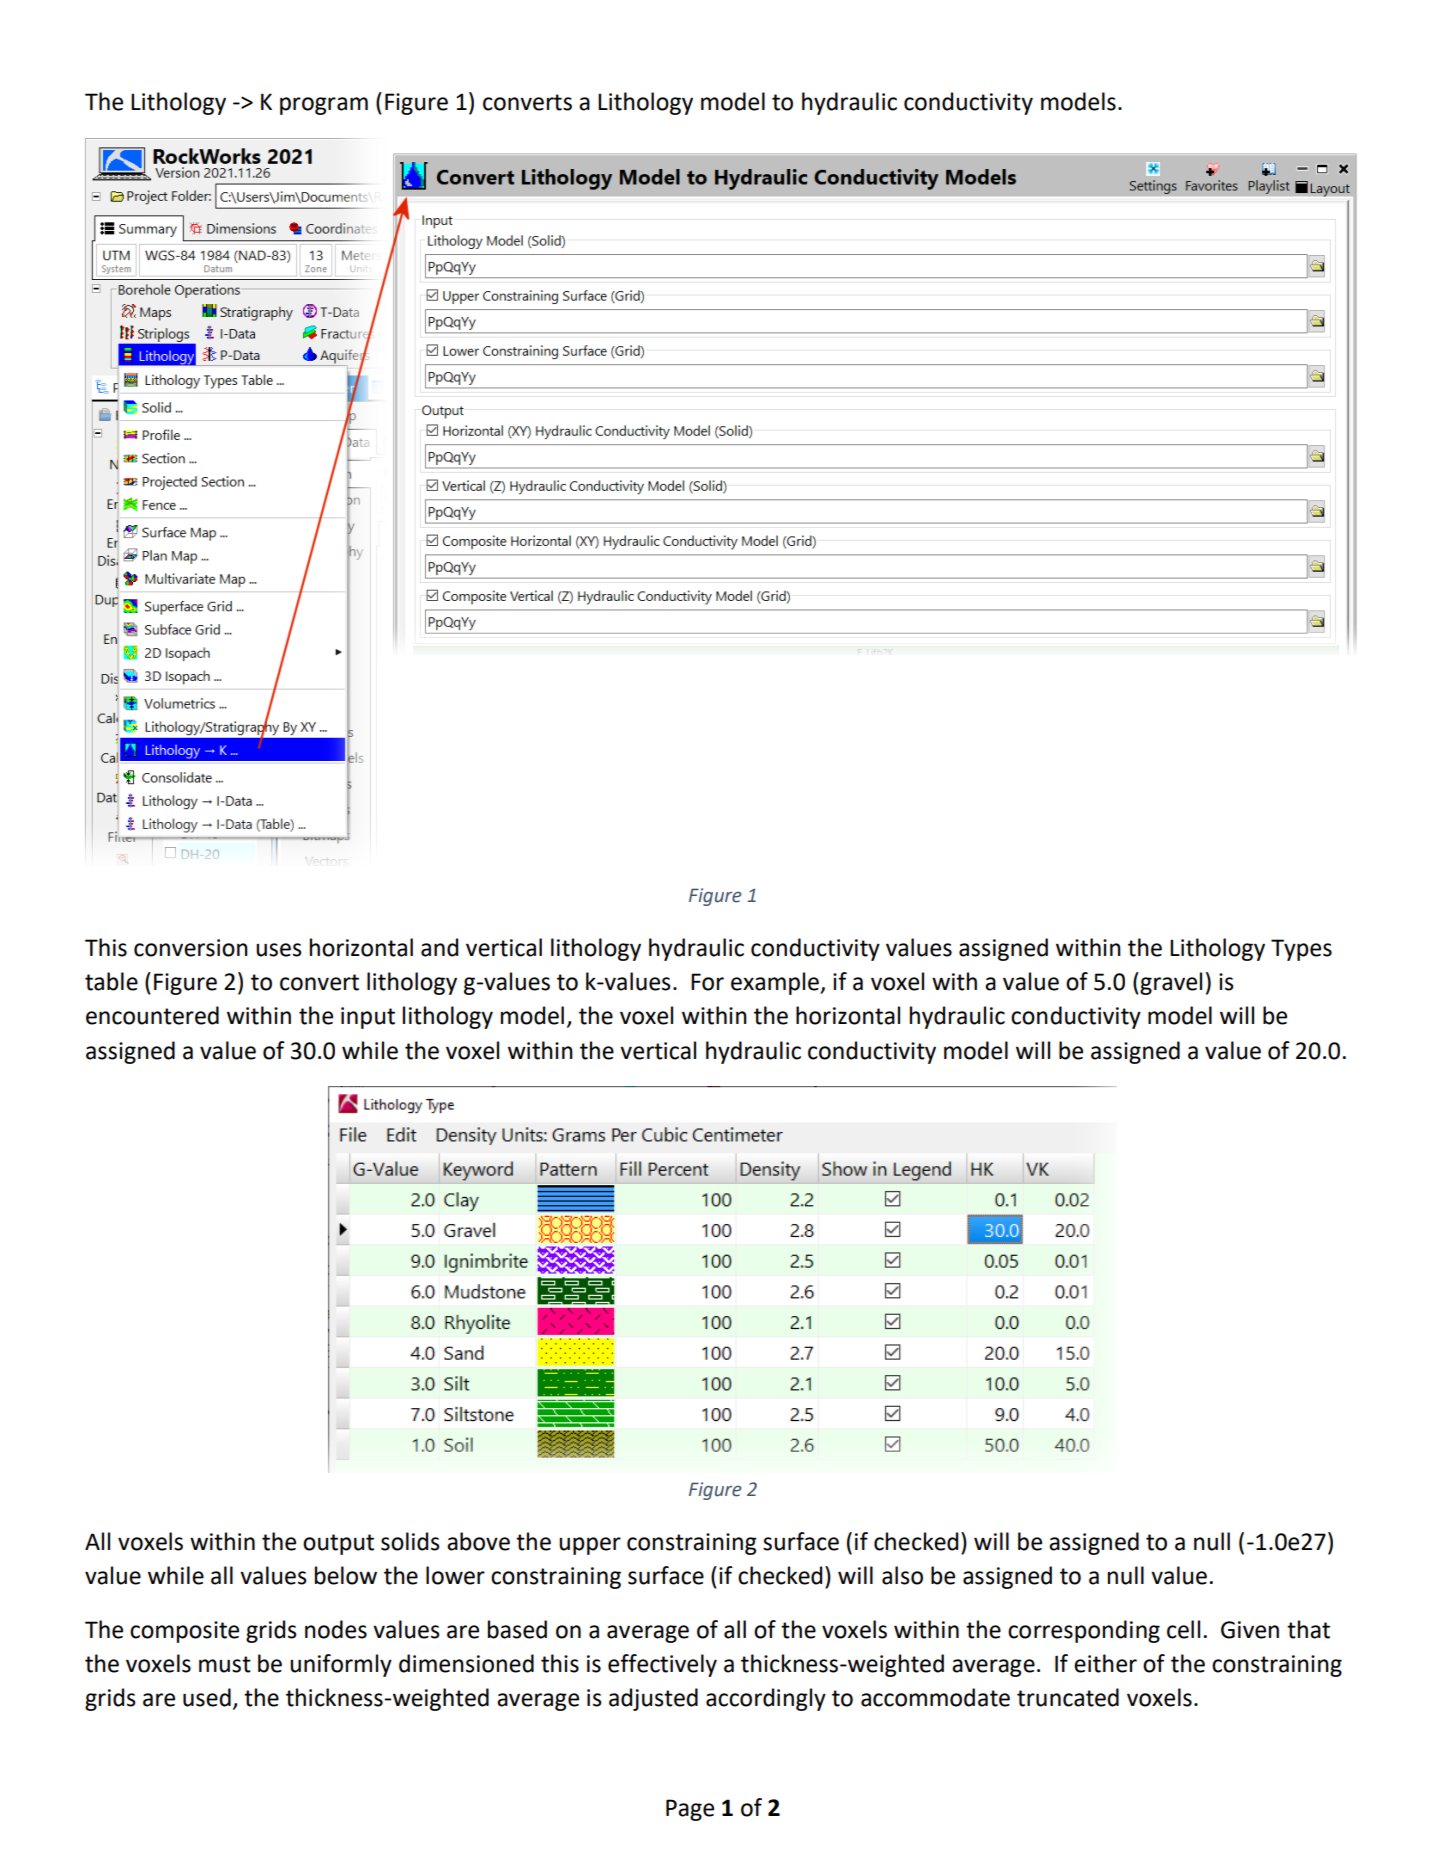 The image size is (1446, 1871). Describe the element at coordinates (338, 1544) in the document. I see `output` at that location.
